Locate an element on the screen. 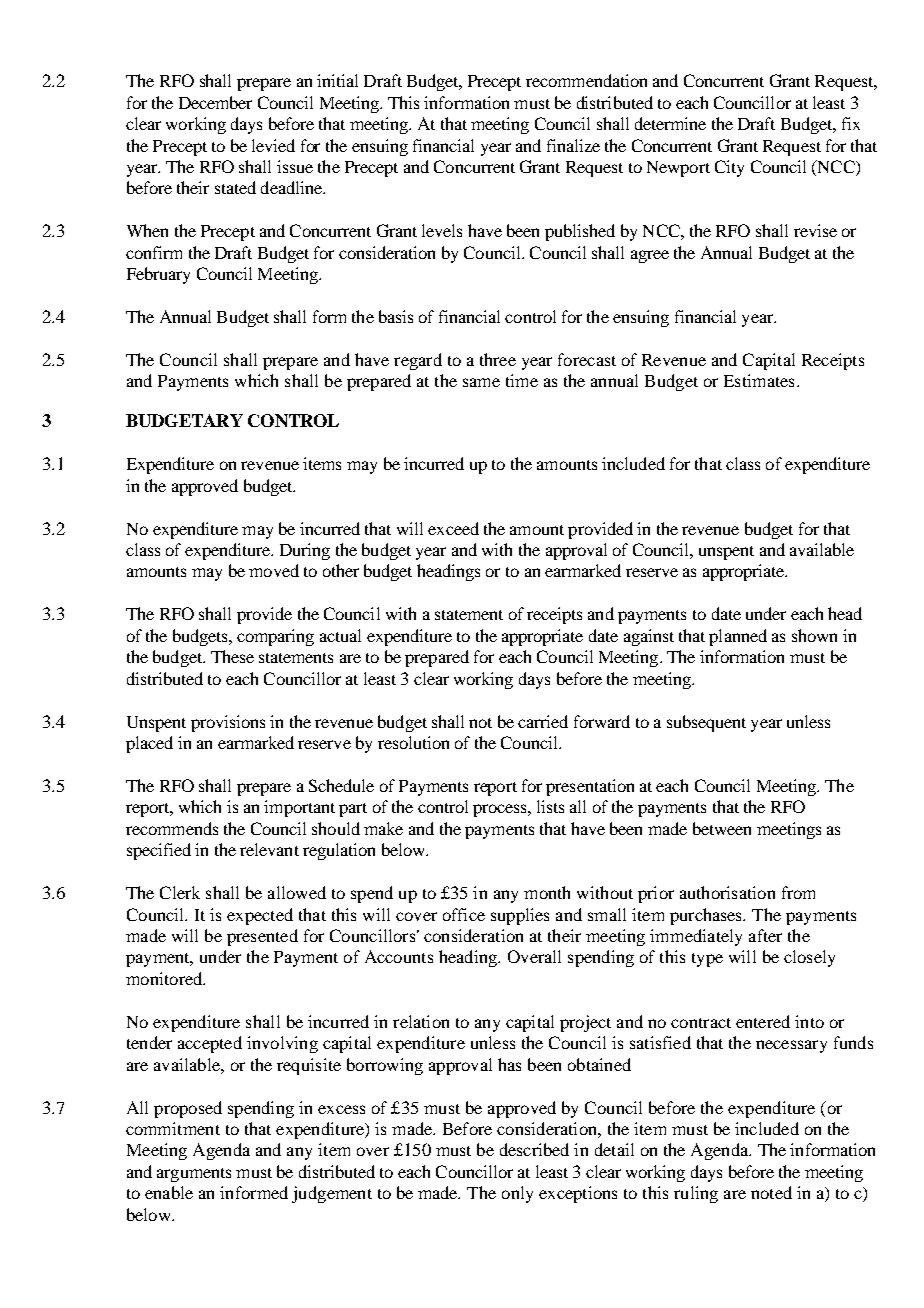  finalize is located at coordinates (573, 145).
